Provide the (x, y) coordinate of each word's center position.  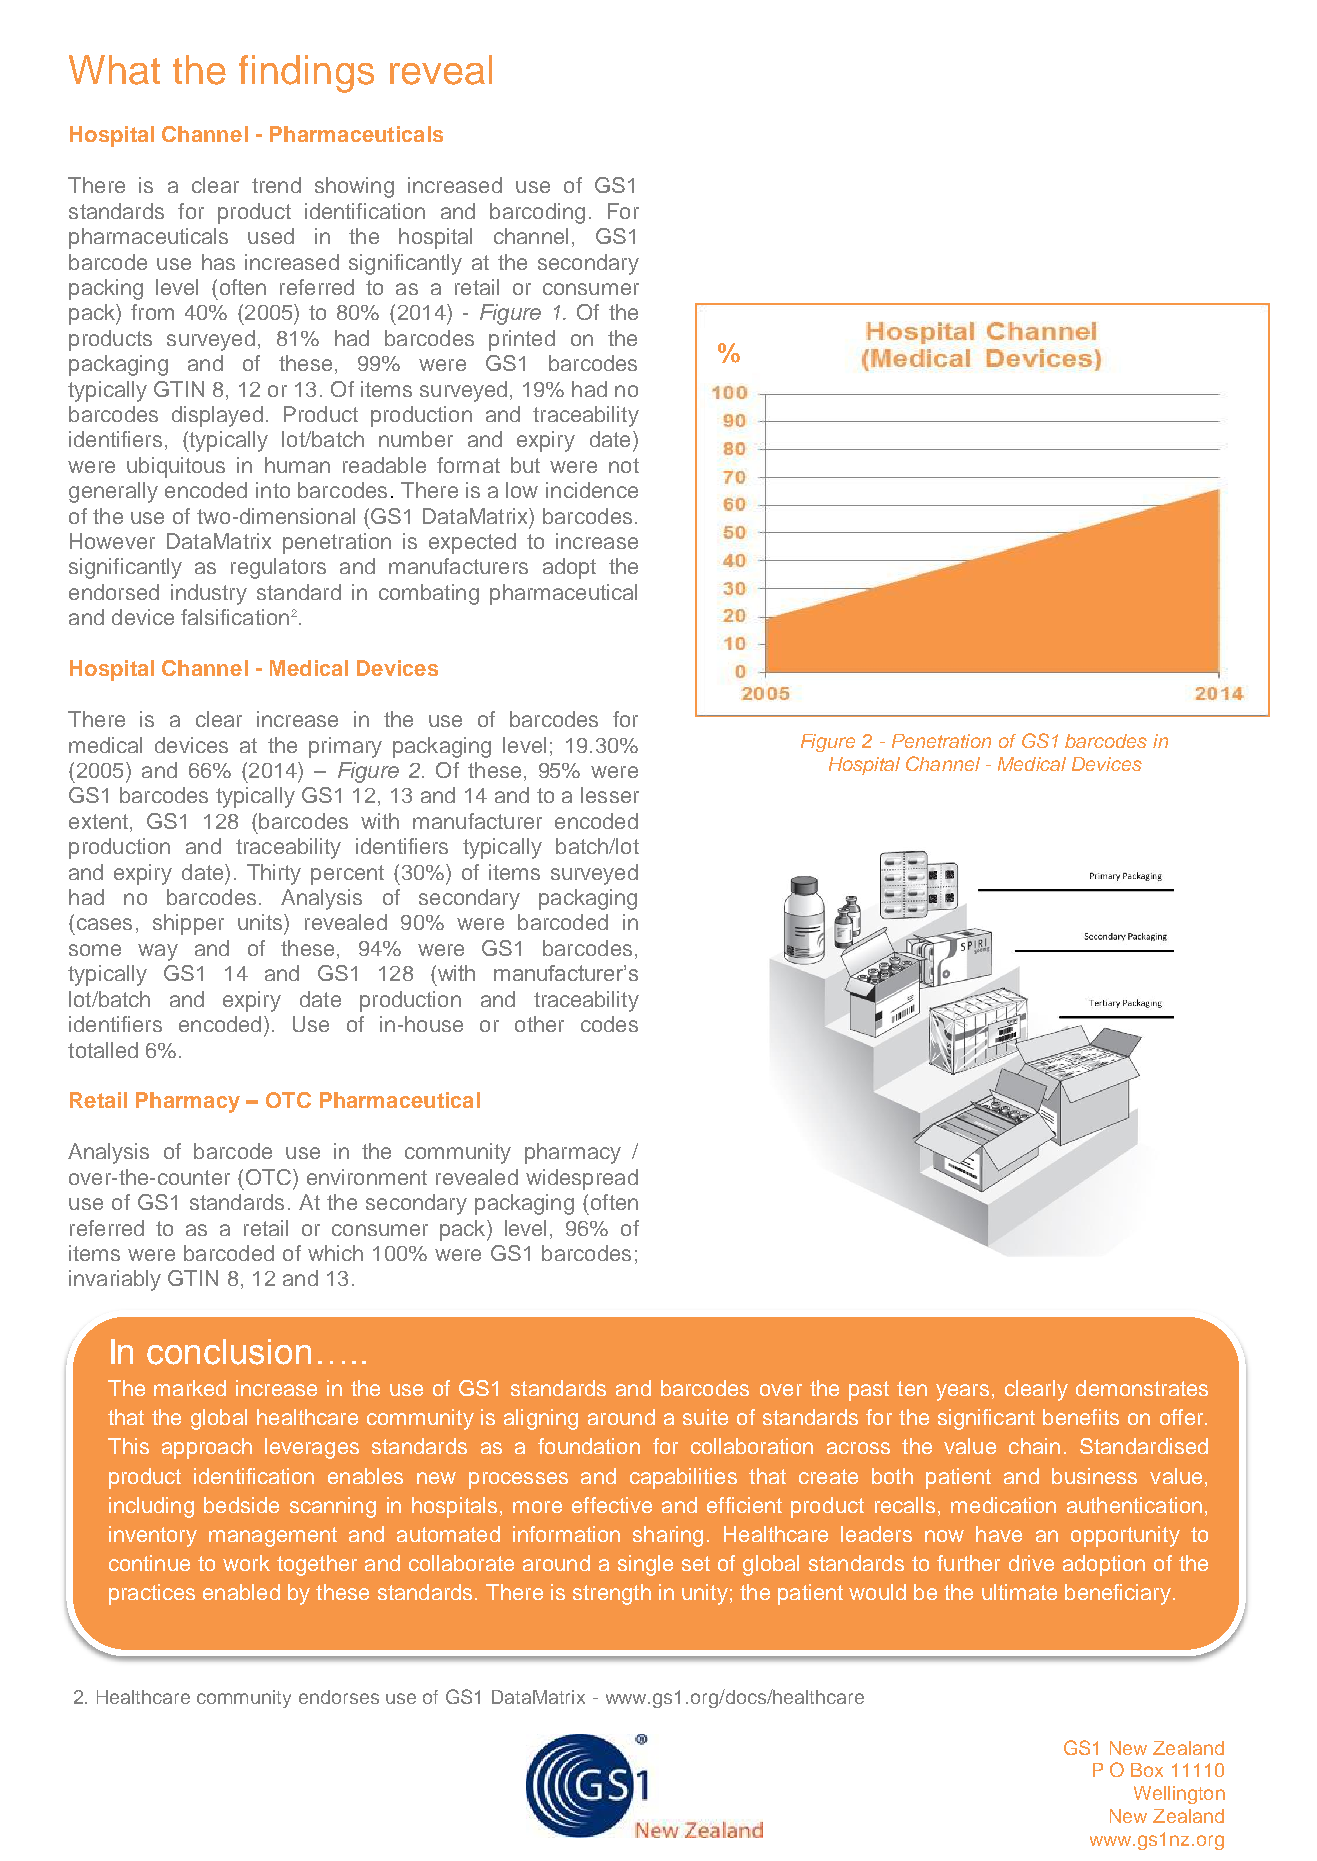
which (335, 1253)
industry (209, 594)
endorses (339, 1697)
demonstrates (1142, 1388)
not (624, 465)
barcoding (537, 213)
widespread (582, 1179)
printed (522, 340)
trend (276, 185)
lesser (610, 795)
